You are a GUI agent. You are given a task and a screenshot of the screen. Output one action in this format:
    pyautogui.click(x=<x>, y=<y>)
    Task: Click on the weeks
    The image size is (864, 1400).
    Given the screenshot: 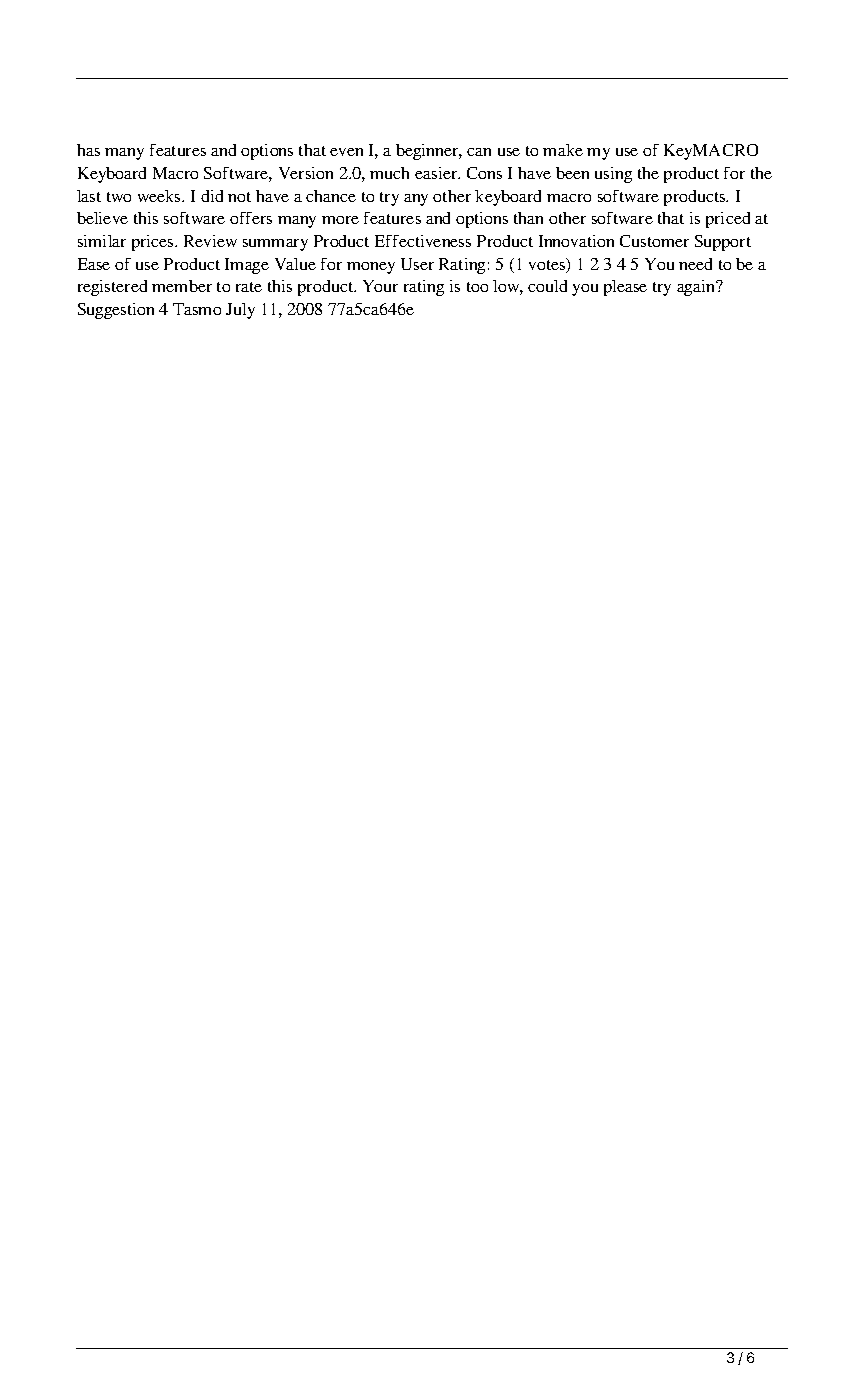 What is the action you would take?
    pyautogui.click(x=160, y=196)
